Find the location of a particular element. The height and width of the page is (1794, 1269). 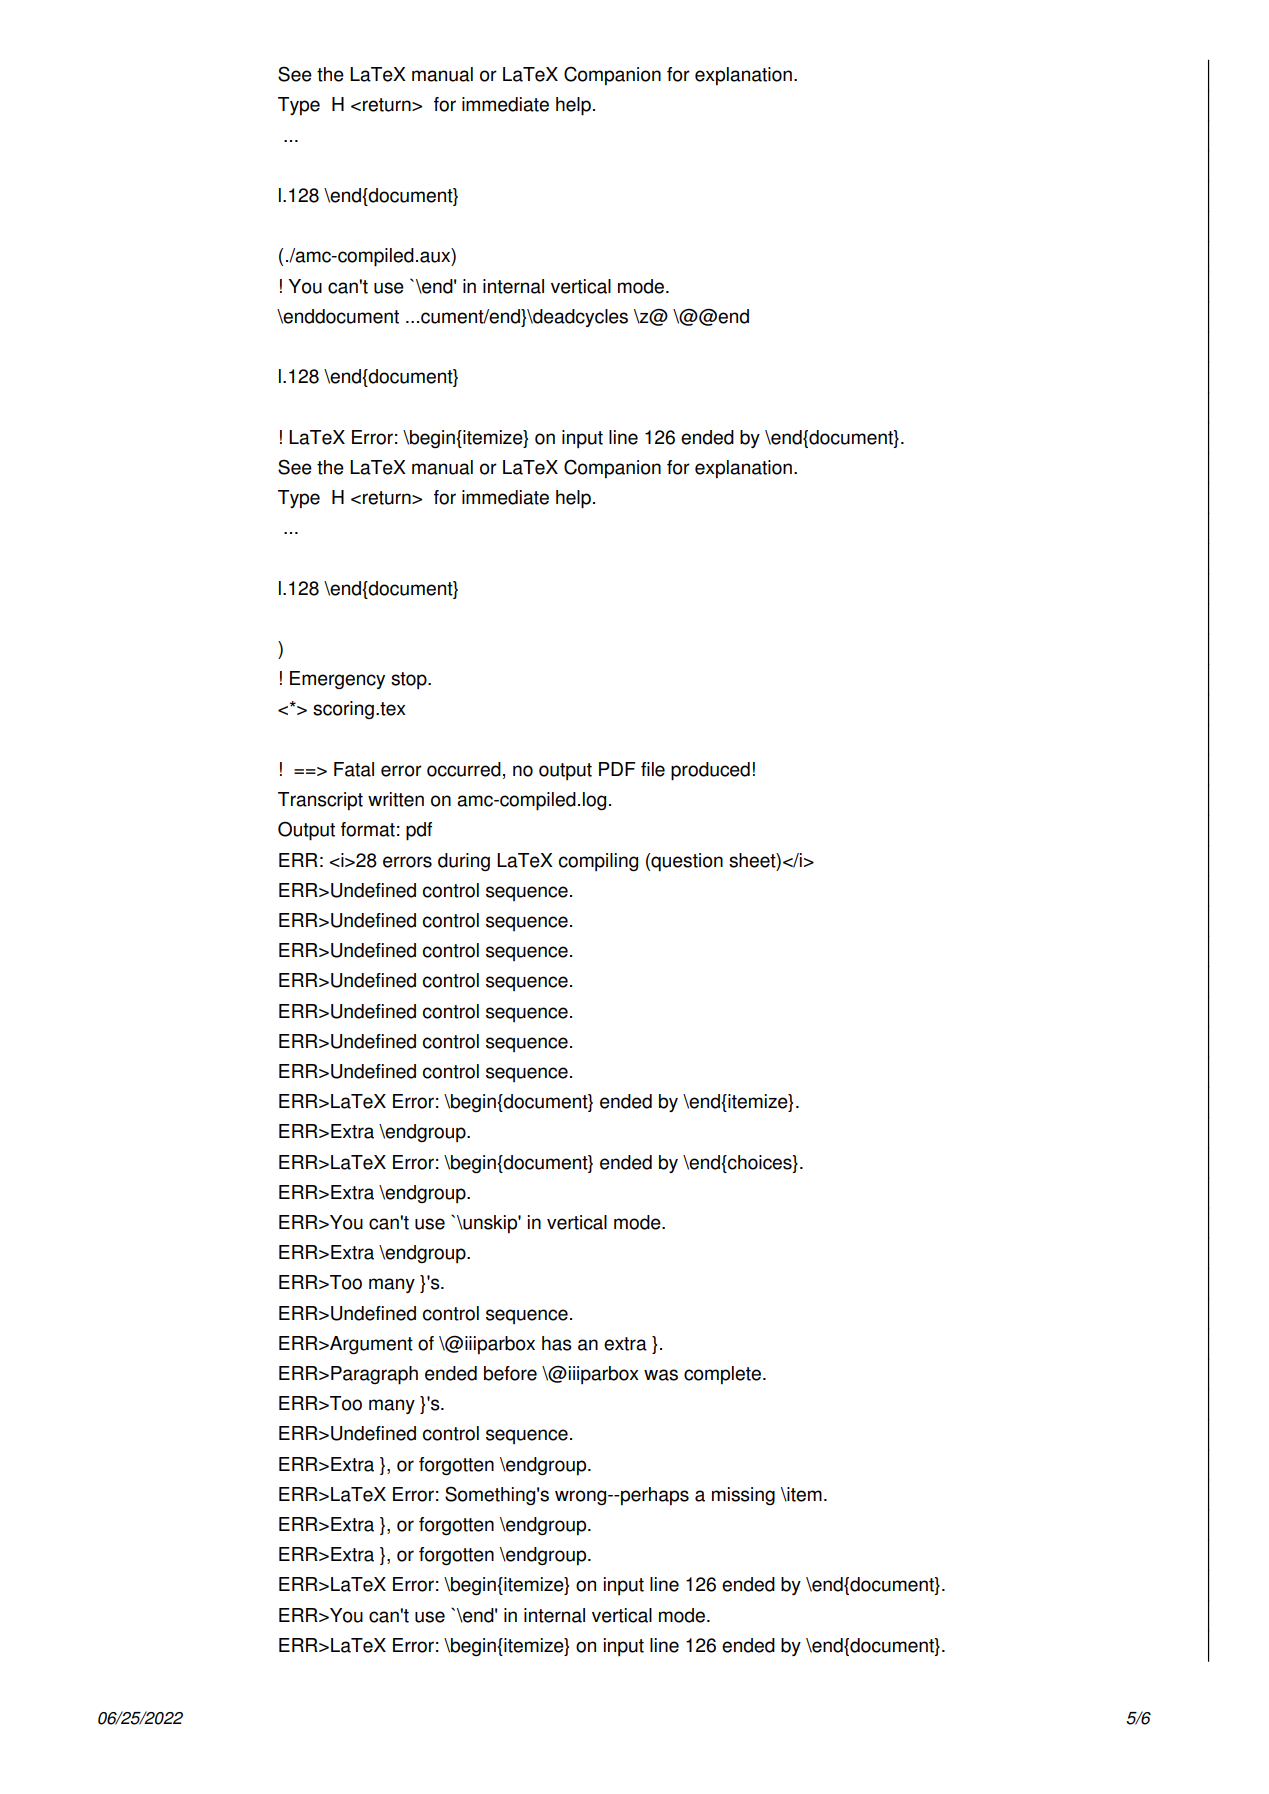

has is located at coordinates (557, 1343).
